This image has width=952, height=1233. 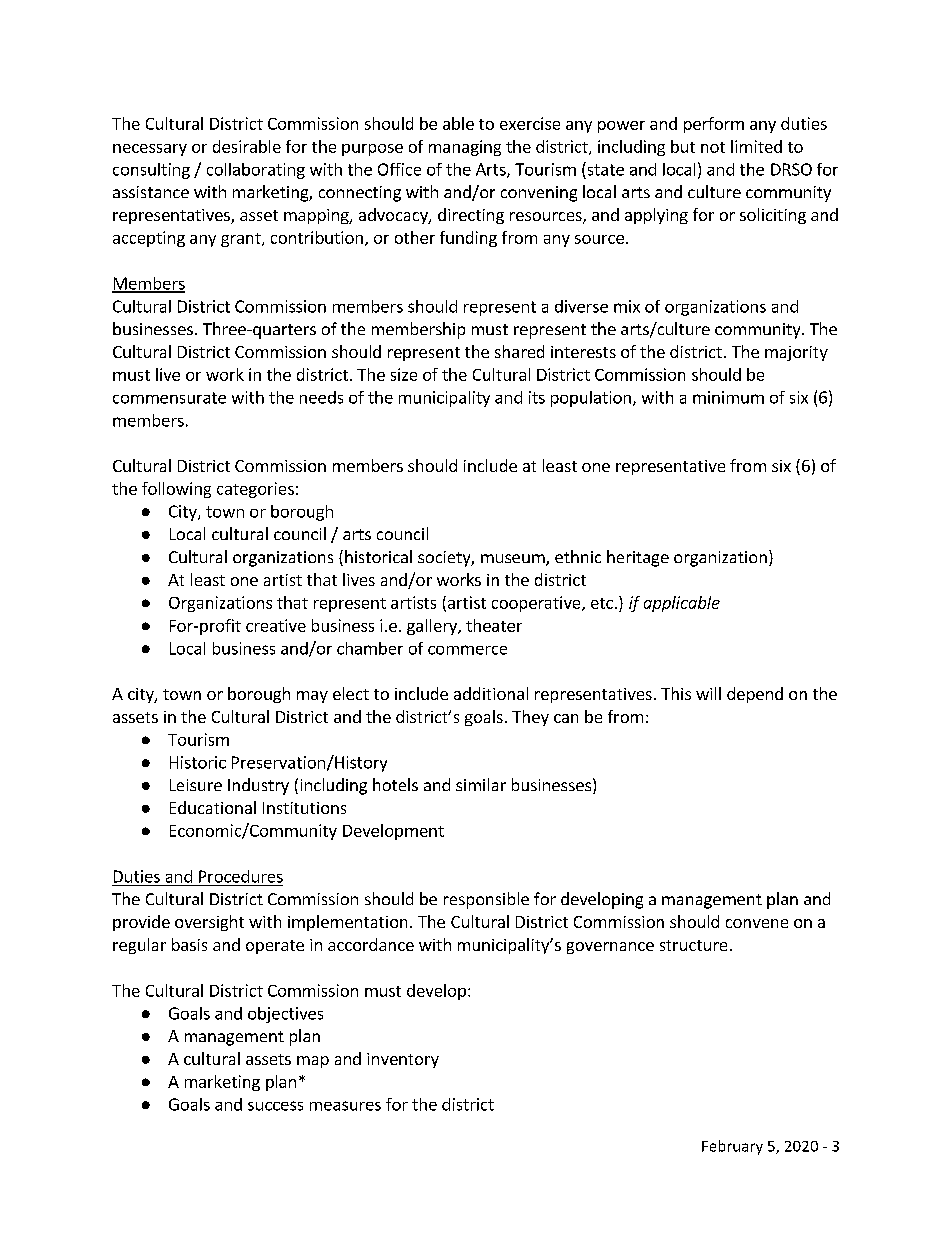 What do you see at coordinates (757, 923) in the image?
I see `convene` at bounding box center [757, 923].
